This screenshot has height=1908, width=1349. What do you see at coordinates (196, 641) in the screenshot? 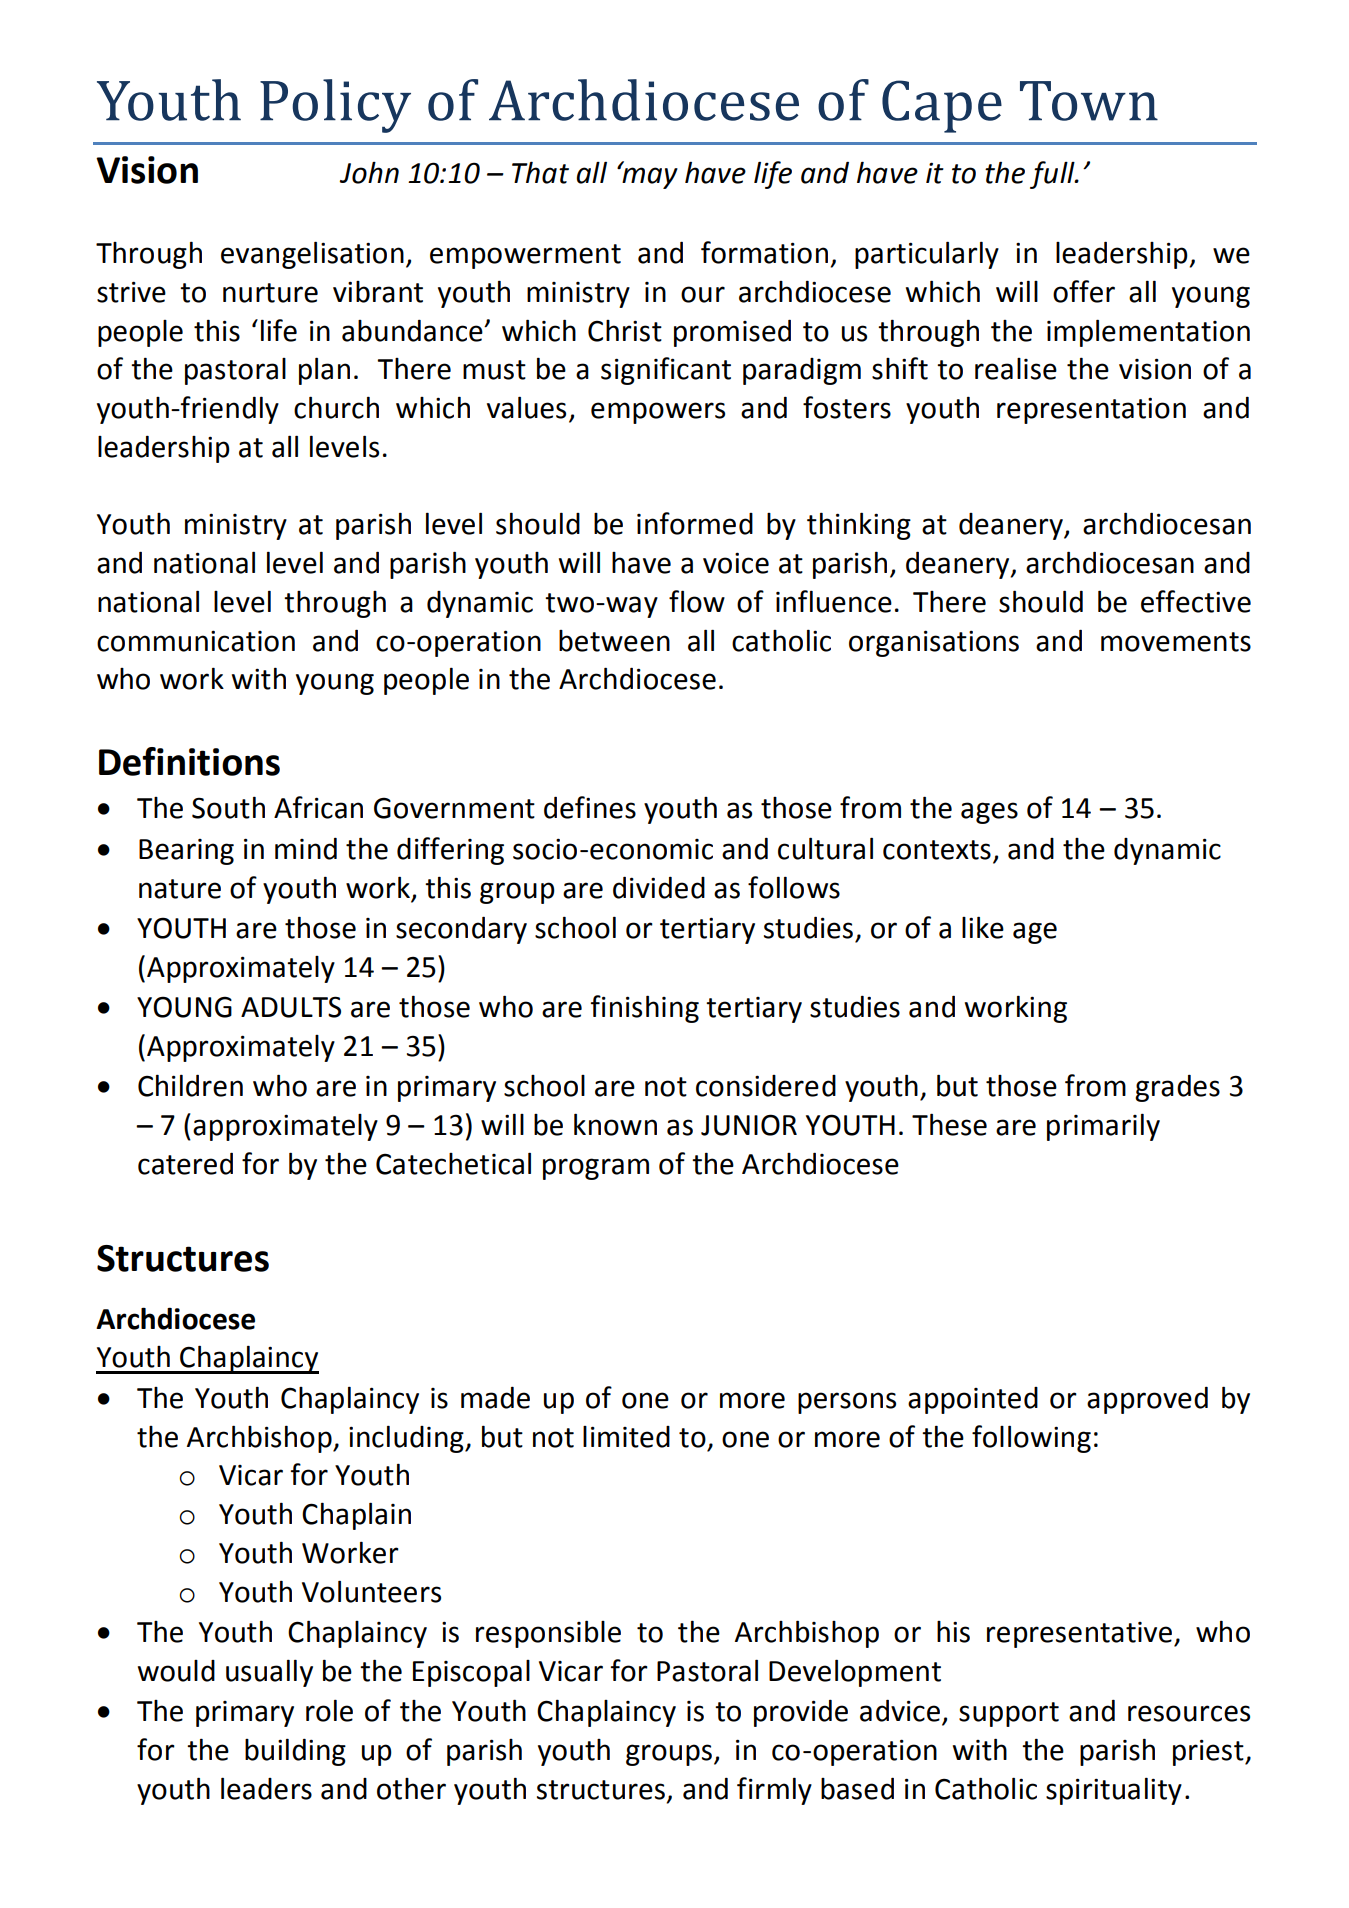
I see `communication` at bounding box center [196, 641].
